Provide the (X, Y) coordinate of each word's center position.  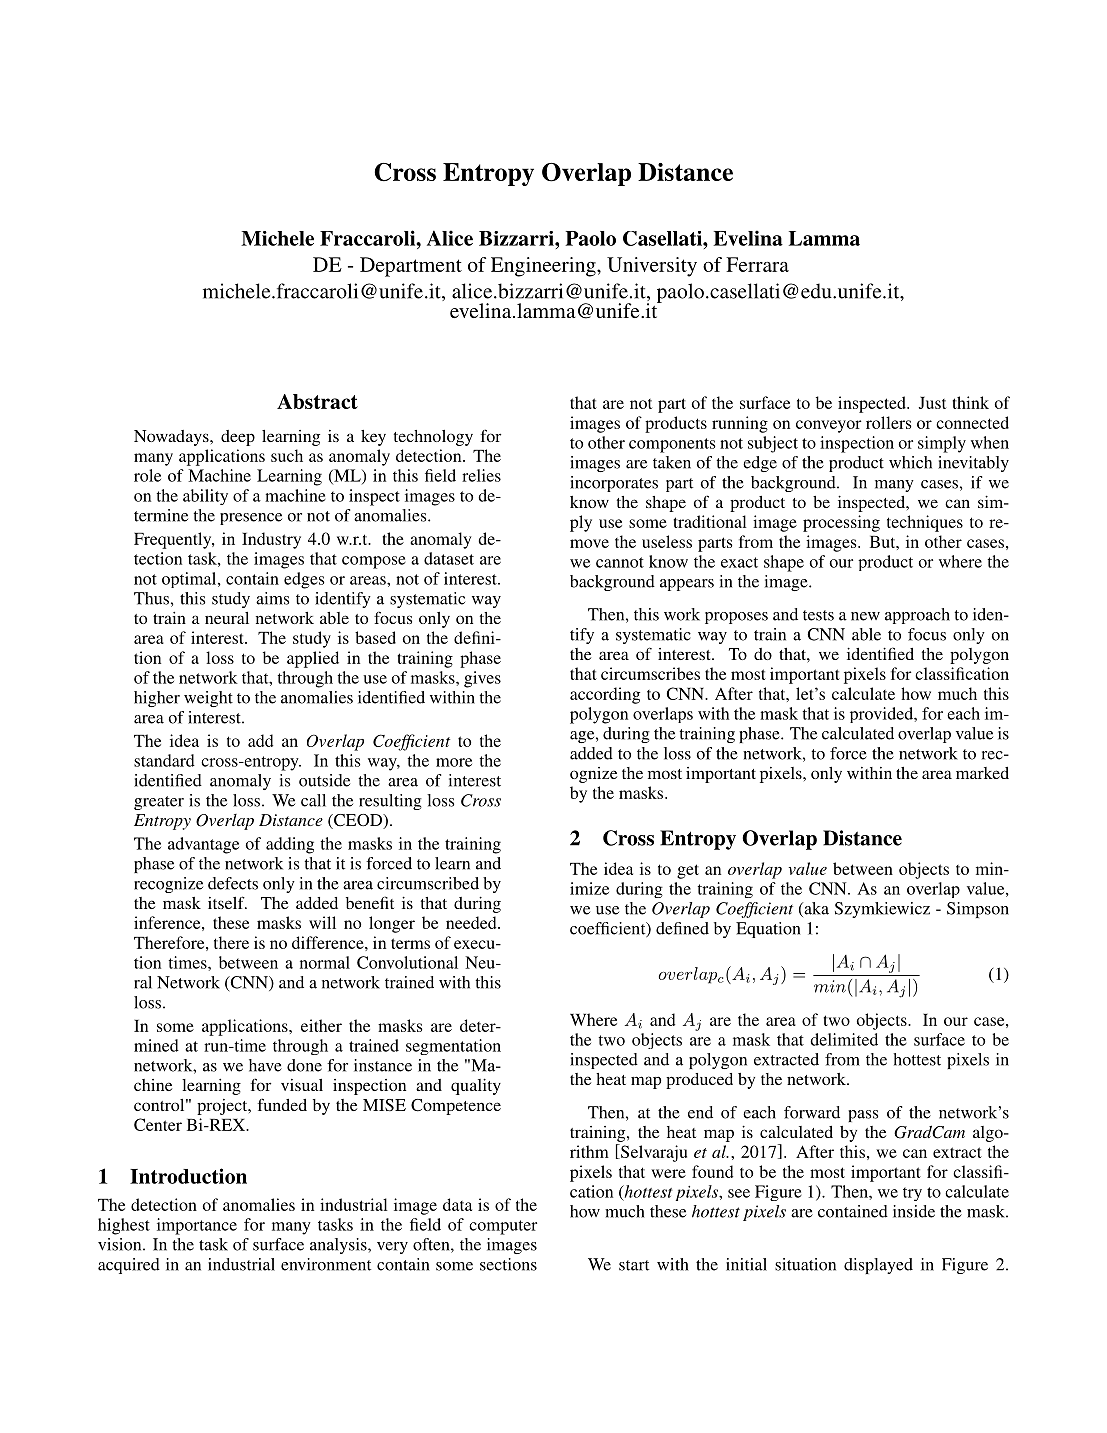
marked (982, 773)
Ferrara (757, 264)
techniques (925, 523)
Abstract (317, 401)
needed (472, 922)
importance (197, 1226)
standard (164, 760)
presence (251, 519)
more (454, 762)
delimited (844, 1039)
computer (503, 1227)
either (321, 1025)
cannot (620, 562)
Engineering (544, 267)
